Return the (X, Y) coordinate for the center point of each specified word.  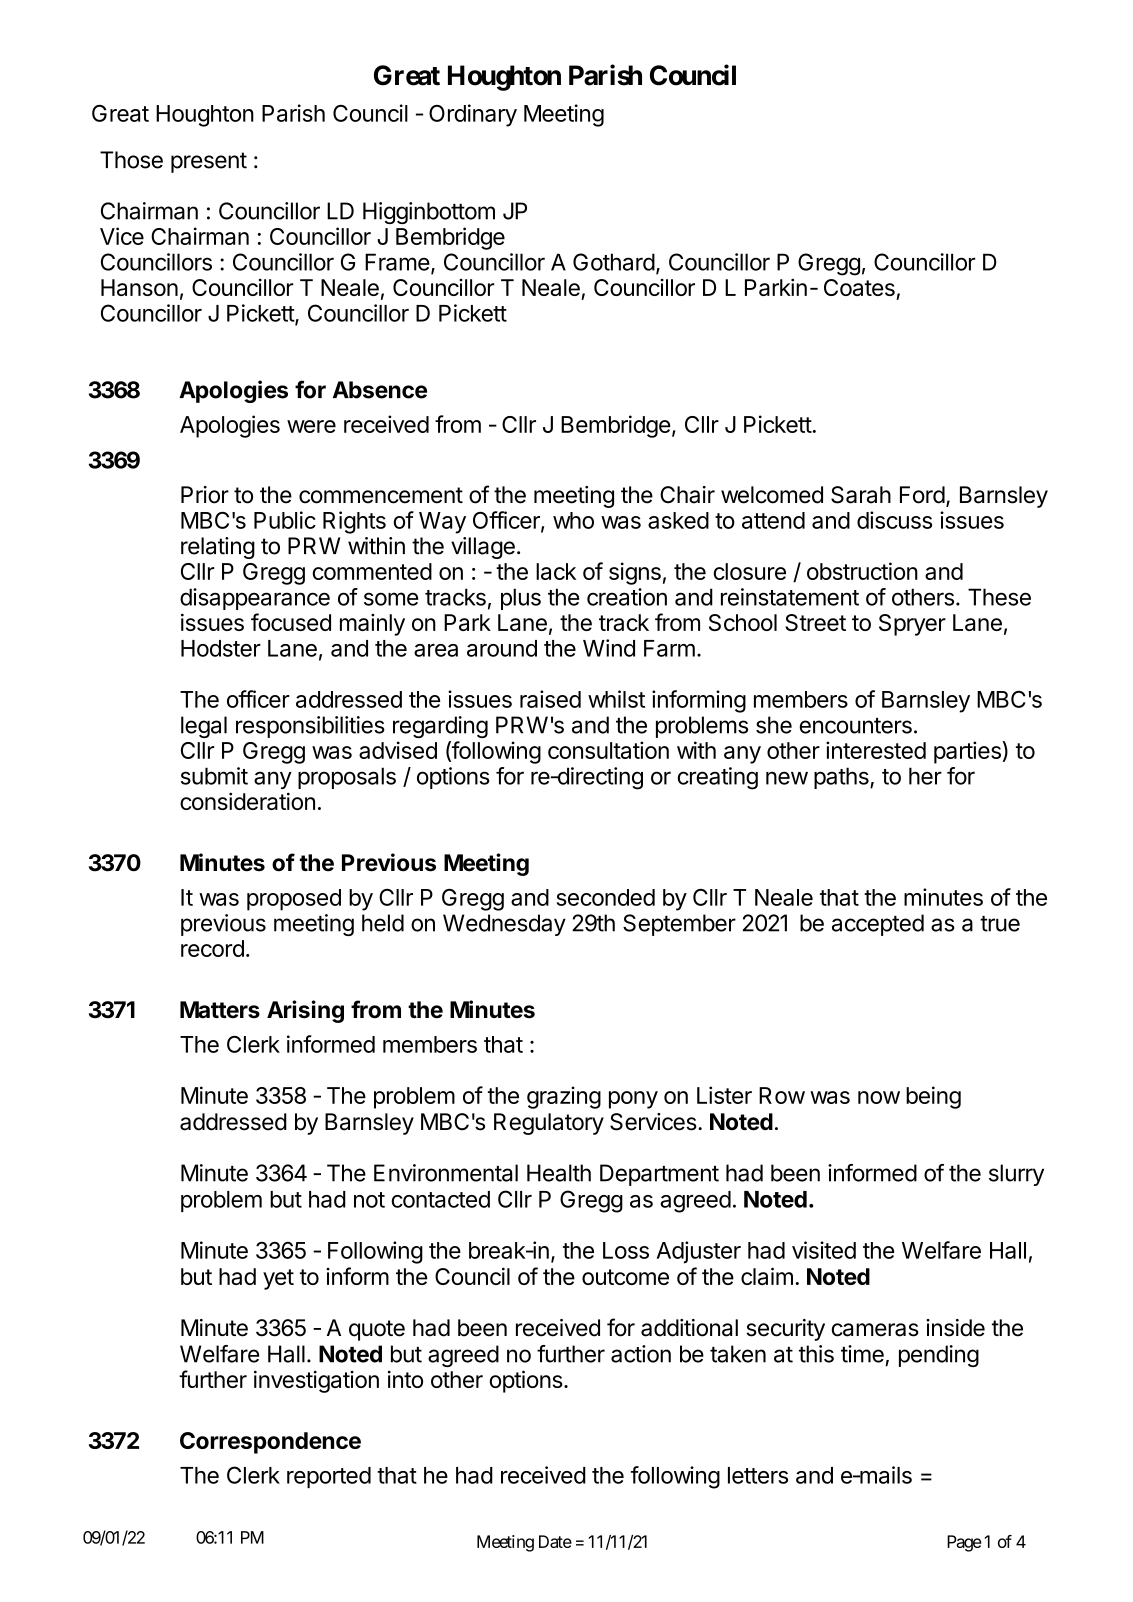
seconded (606, 897)
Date (555, 1541)
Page (964, 1543)
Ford (922, 495)
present (209, 162)
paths (842, 778)
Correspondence (270, 1443)
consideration (247, 801)
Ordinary (473, 115)
